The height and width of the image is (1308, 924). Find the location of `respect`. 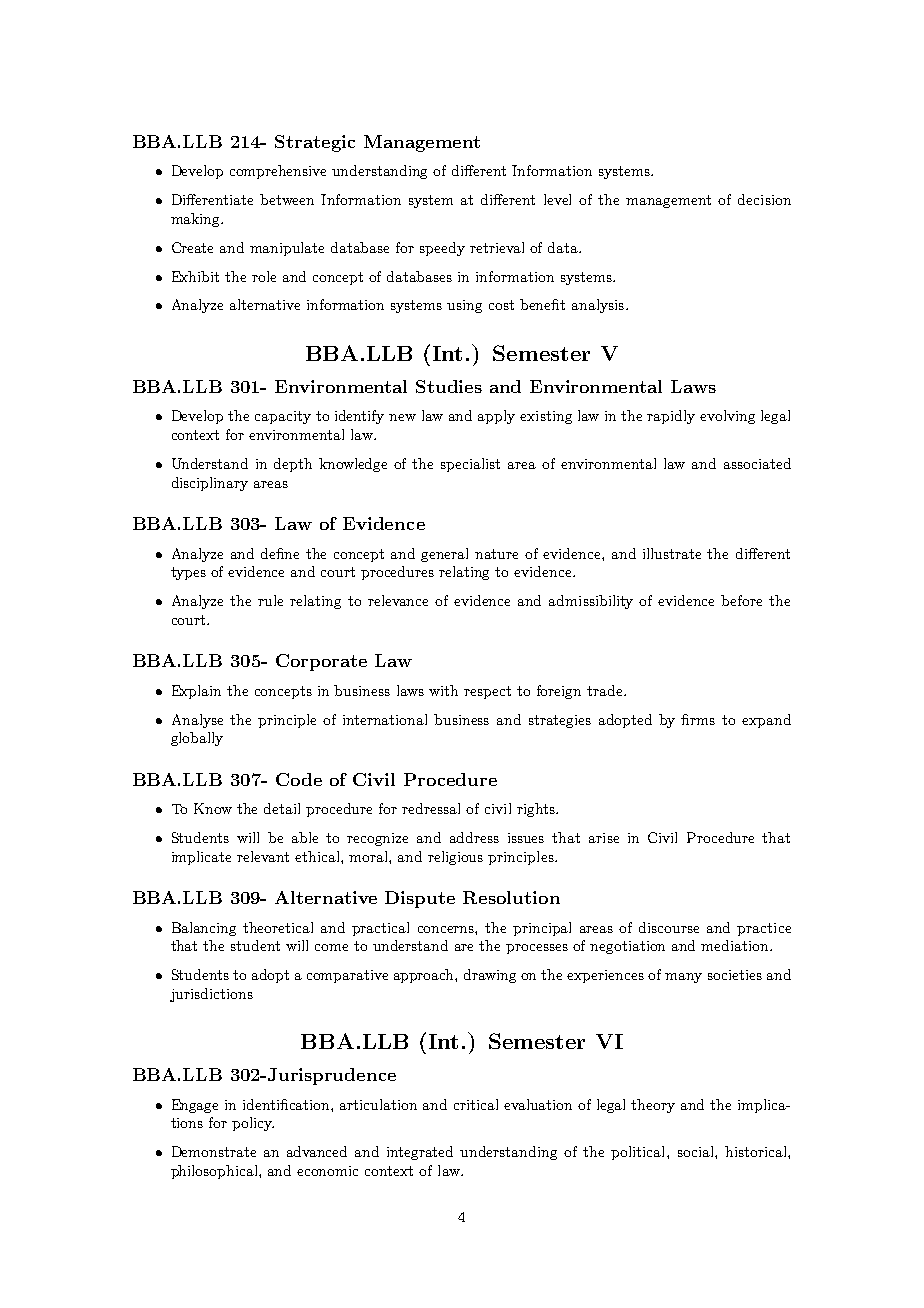

respect is located at coordinates (487, 692).
